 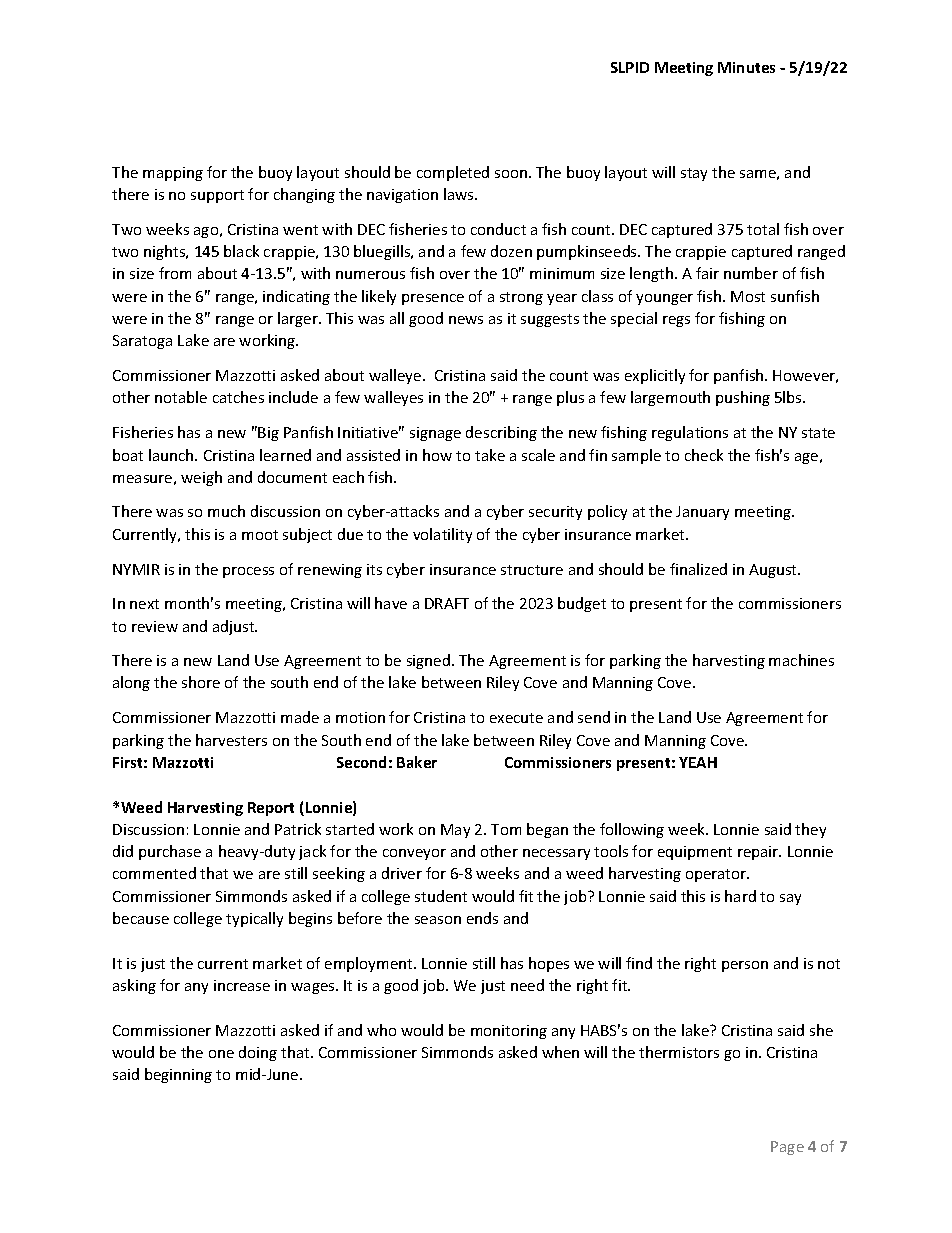 I want to click on beginning, so click(x=178, y=1075).
